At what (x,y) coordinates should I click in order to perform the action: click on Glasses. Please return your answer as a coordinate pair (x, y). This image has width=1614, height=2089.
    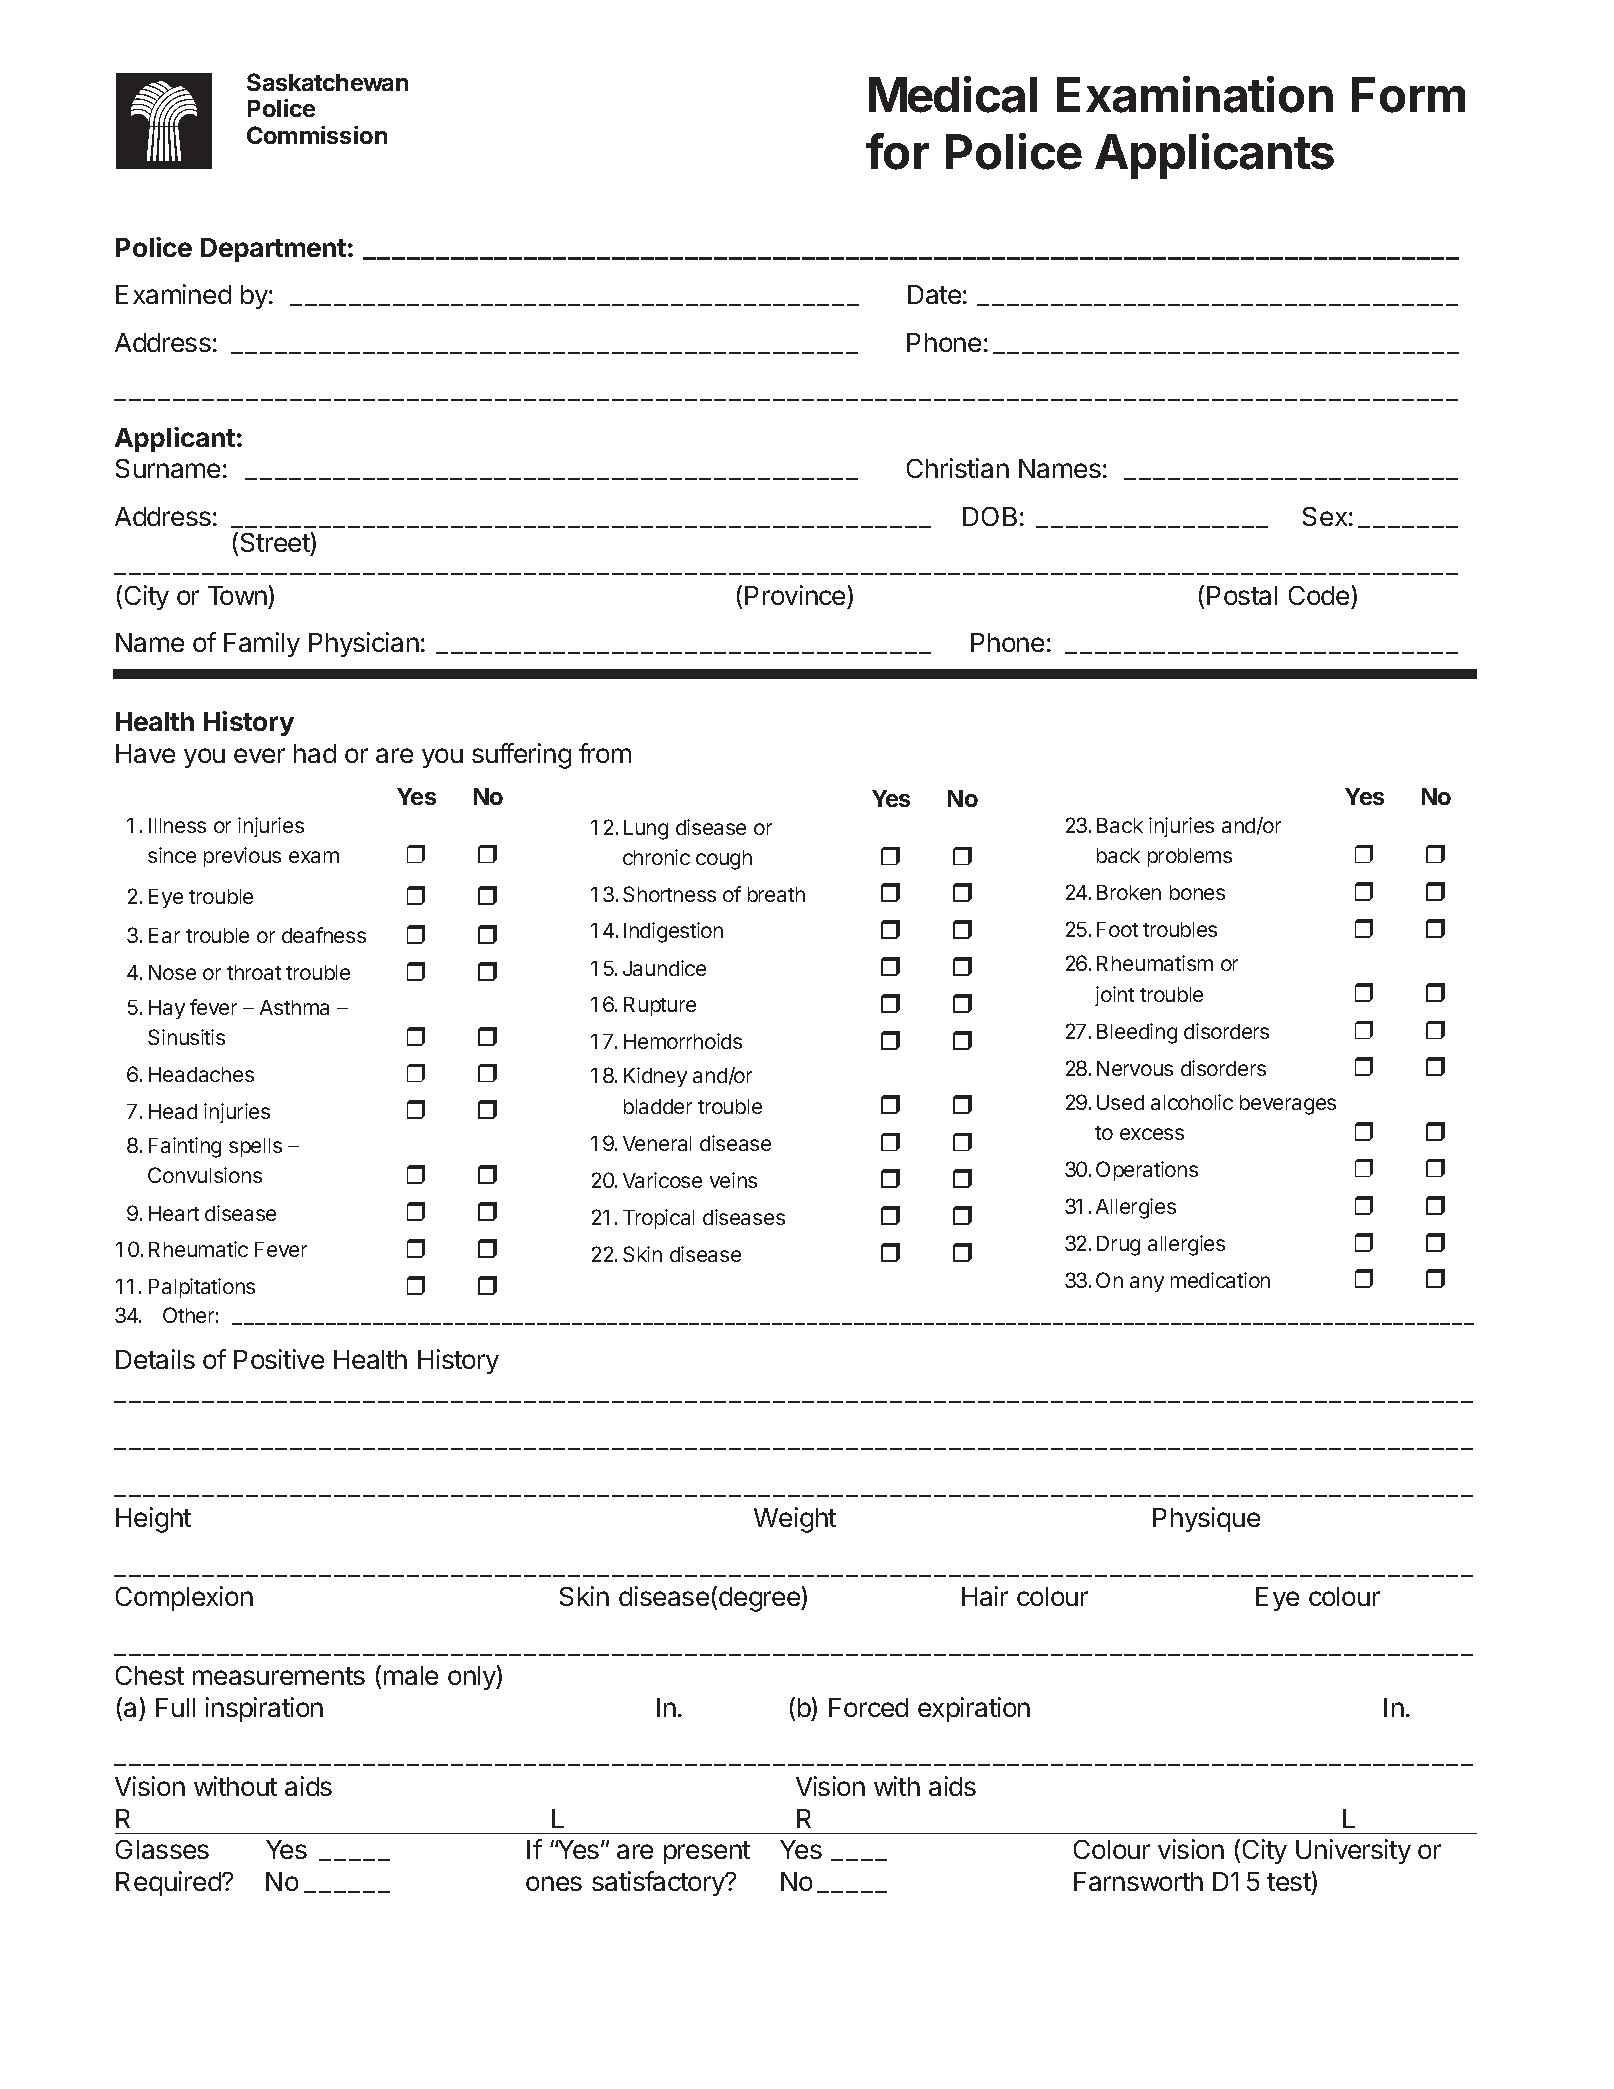
    Looking at the image, I should click on (162, 1849).
